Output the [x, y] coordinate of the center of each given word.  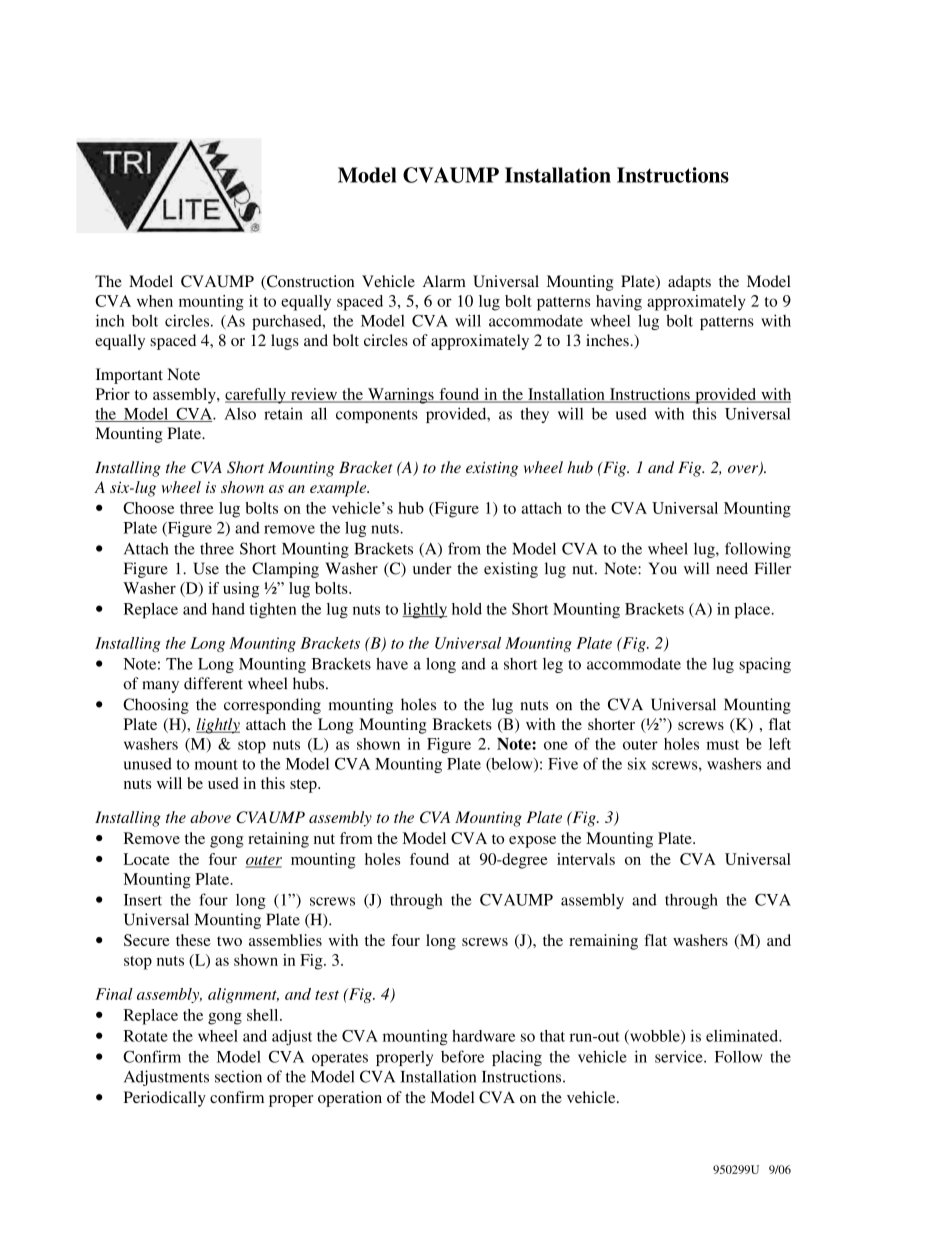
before [462, 1056]
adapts [689, 283]
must [723, 745]
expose [532, 842]
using [241, 590]
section [238, 1076]
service [680, 1056]
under [432, 568]
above [210, 817]
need [732, 568]
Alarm [444, 281]
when [155, 301]
